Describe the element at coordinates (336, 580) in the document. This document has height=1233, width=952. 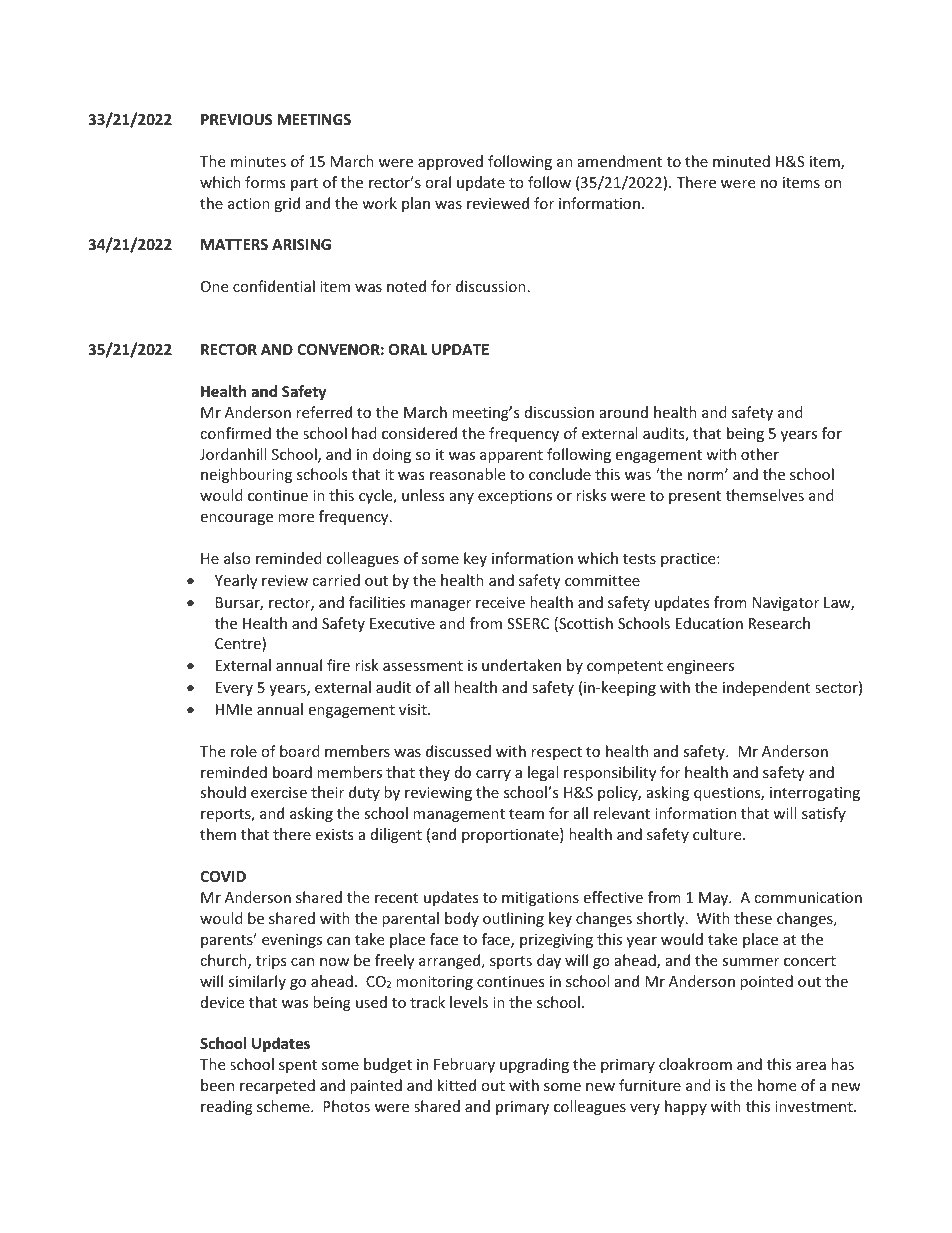
I see `carried` at that location.
